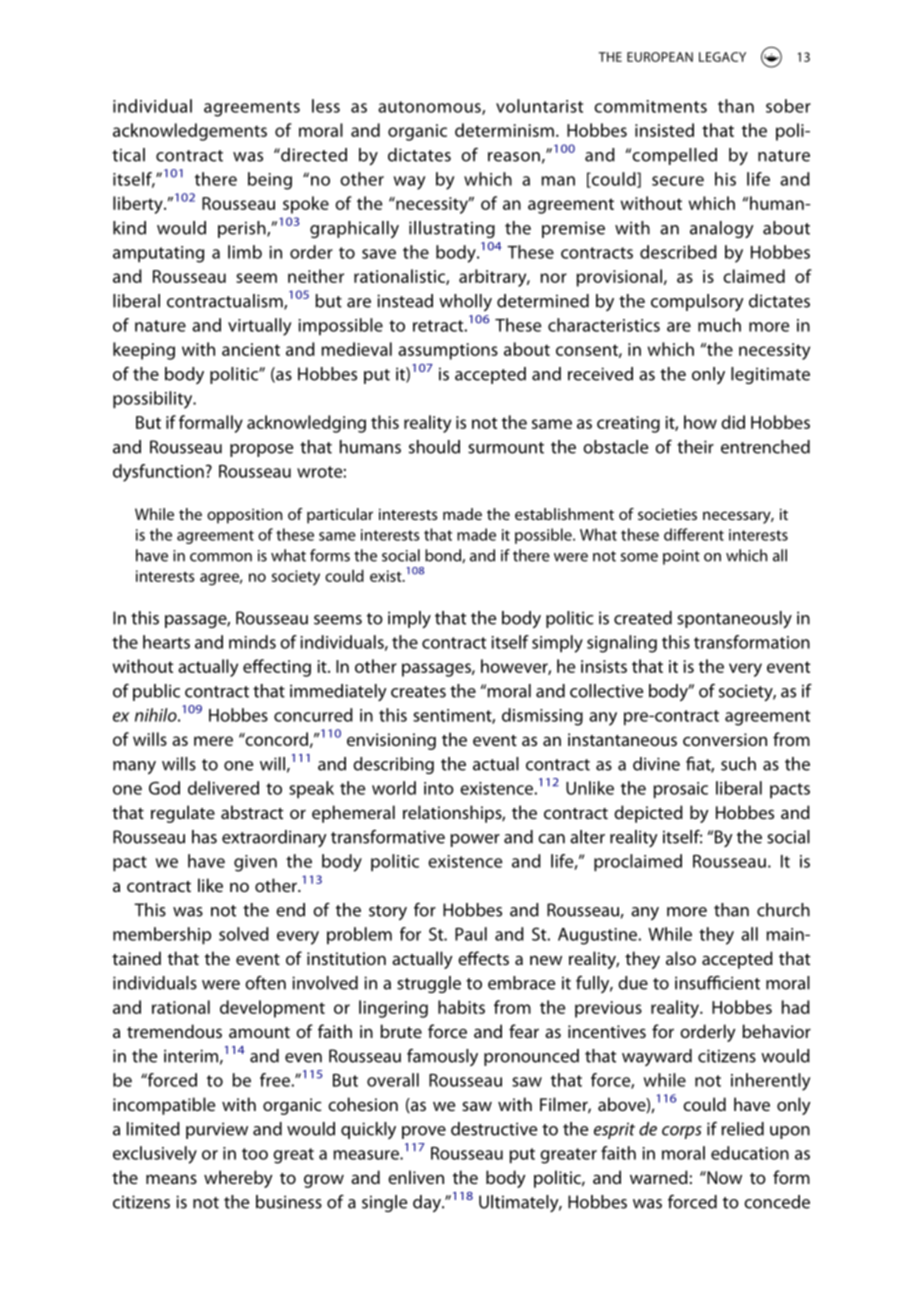 Image resolution: width=923 pixels, height=1316 pixels. What do you see at coordinates (734, 620) in the screenshot?
I see `spontaneously` at bounding box center [734, 620].
